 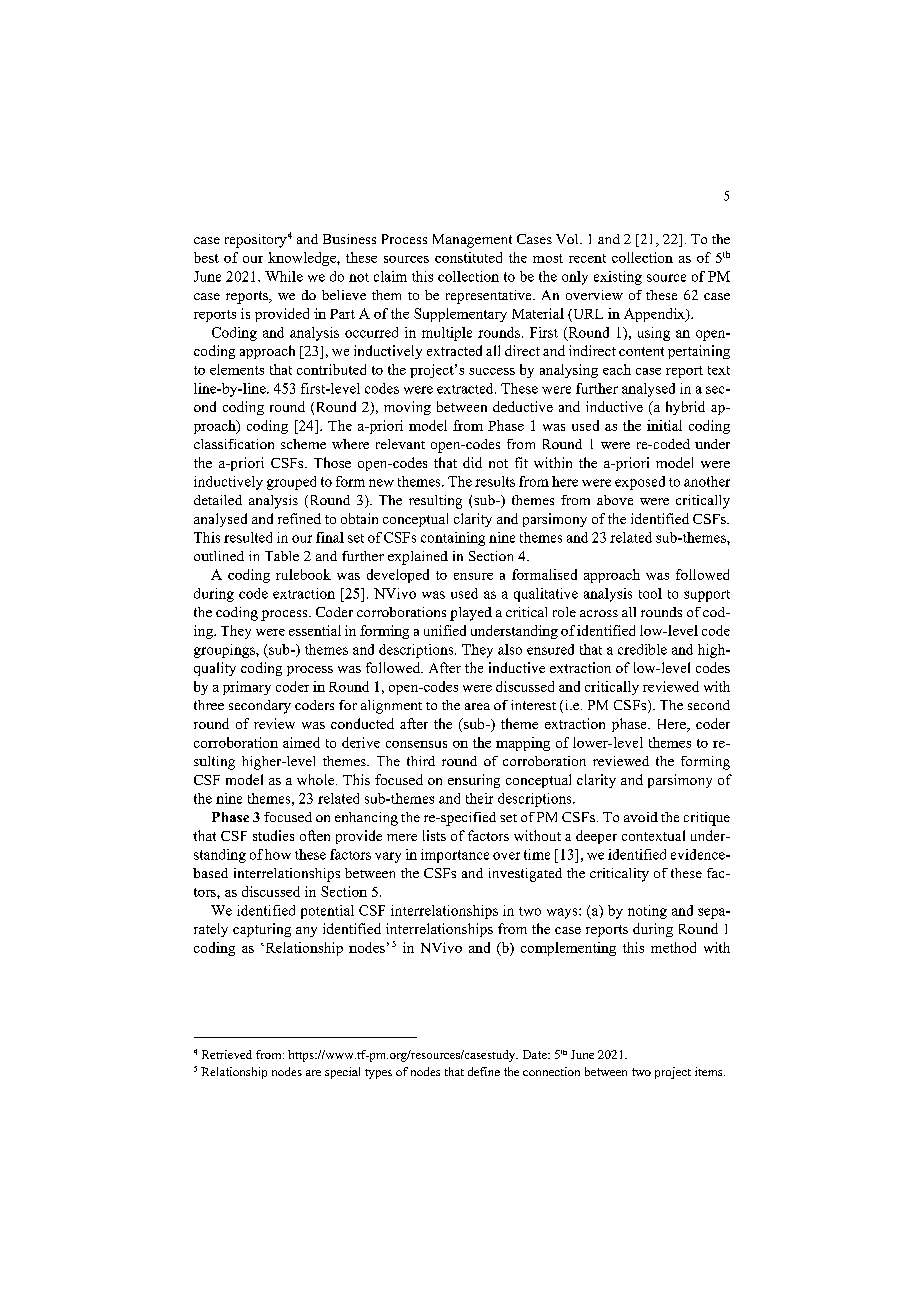 I want to click on exposed, so click(x=640, y=483).
